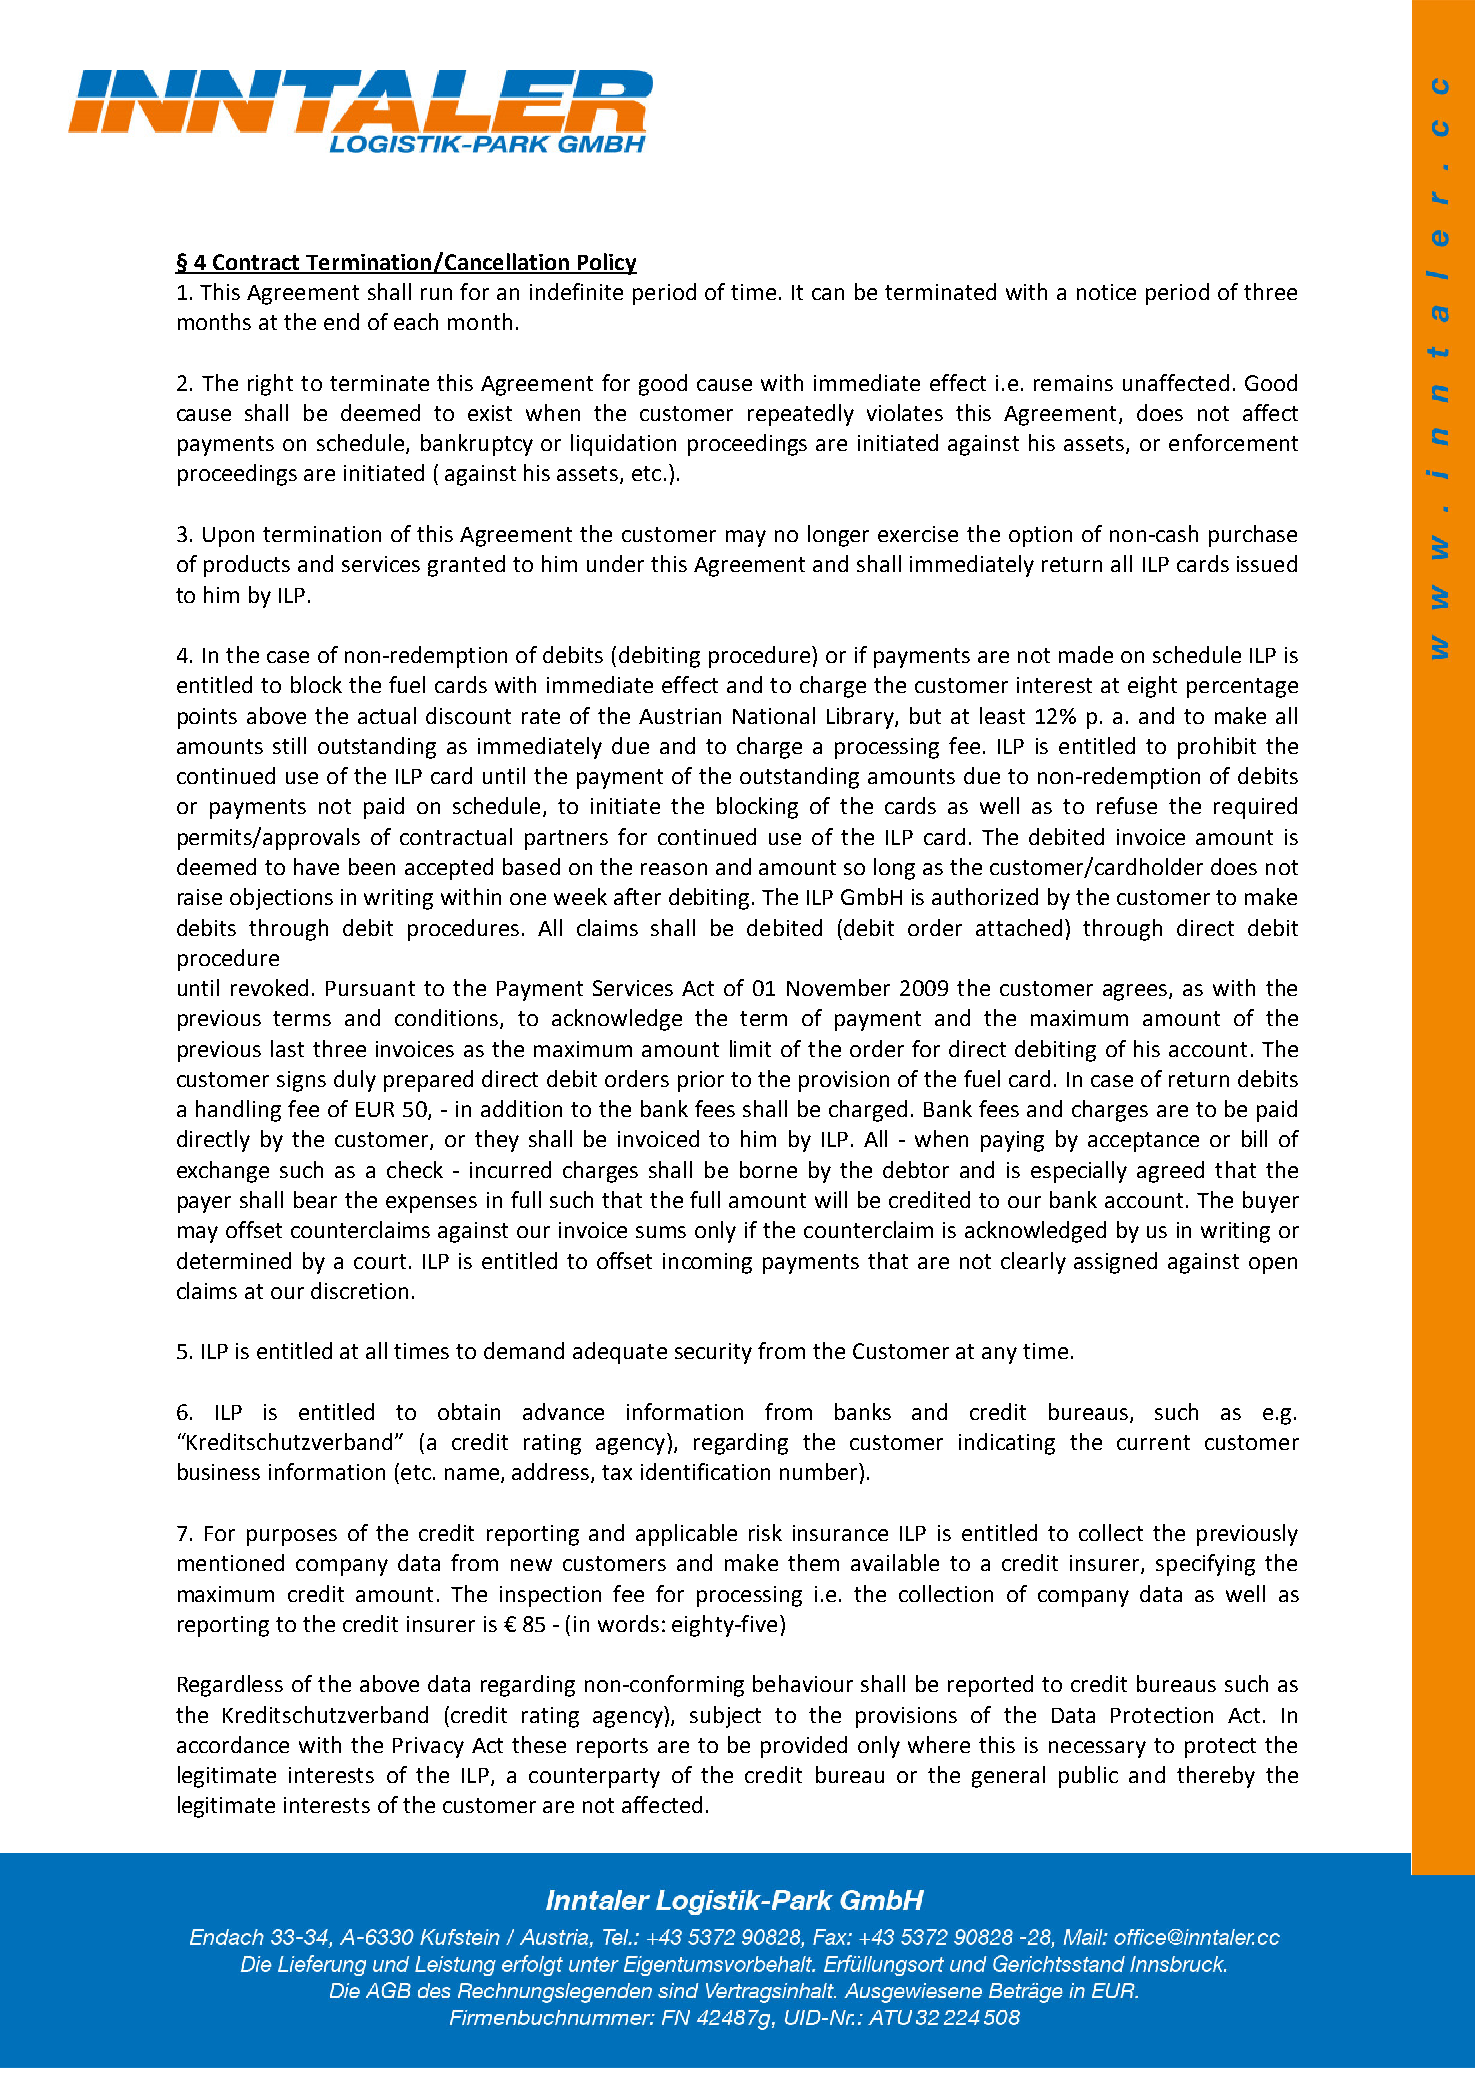 Image resolution: width=1475 pixels, height=2088 pixels. Describe the element at coordinates (287, 1048) in the page. I see `last` at that location.
